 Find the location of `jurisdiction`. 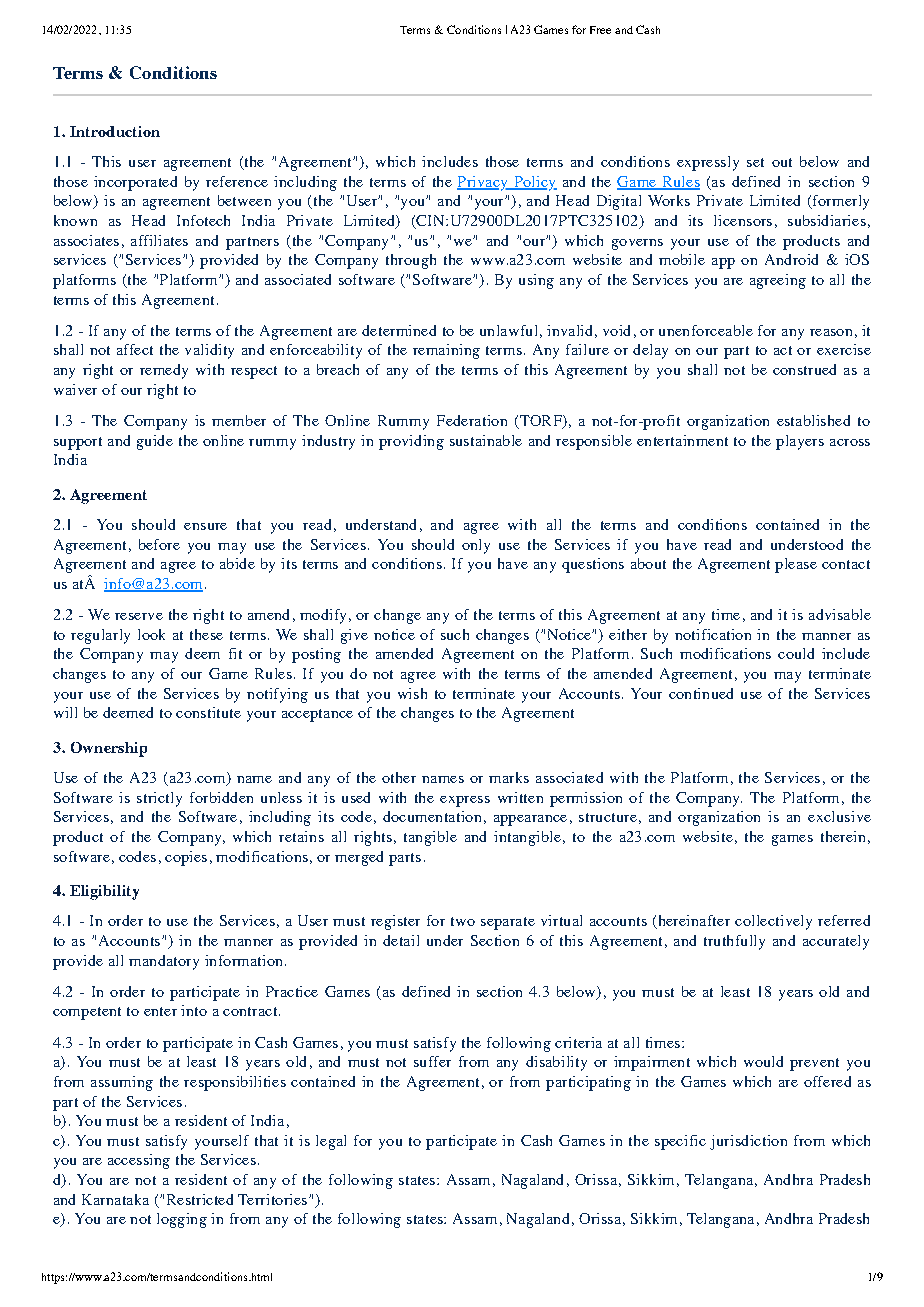

jurisdiction is located at coordinates (748, 1142).
